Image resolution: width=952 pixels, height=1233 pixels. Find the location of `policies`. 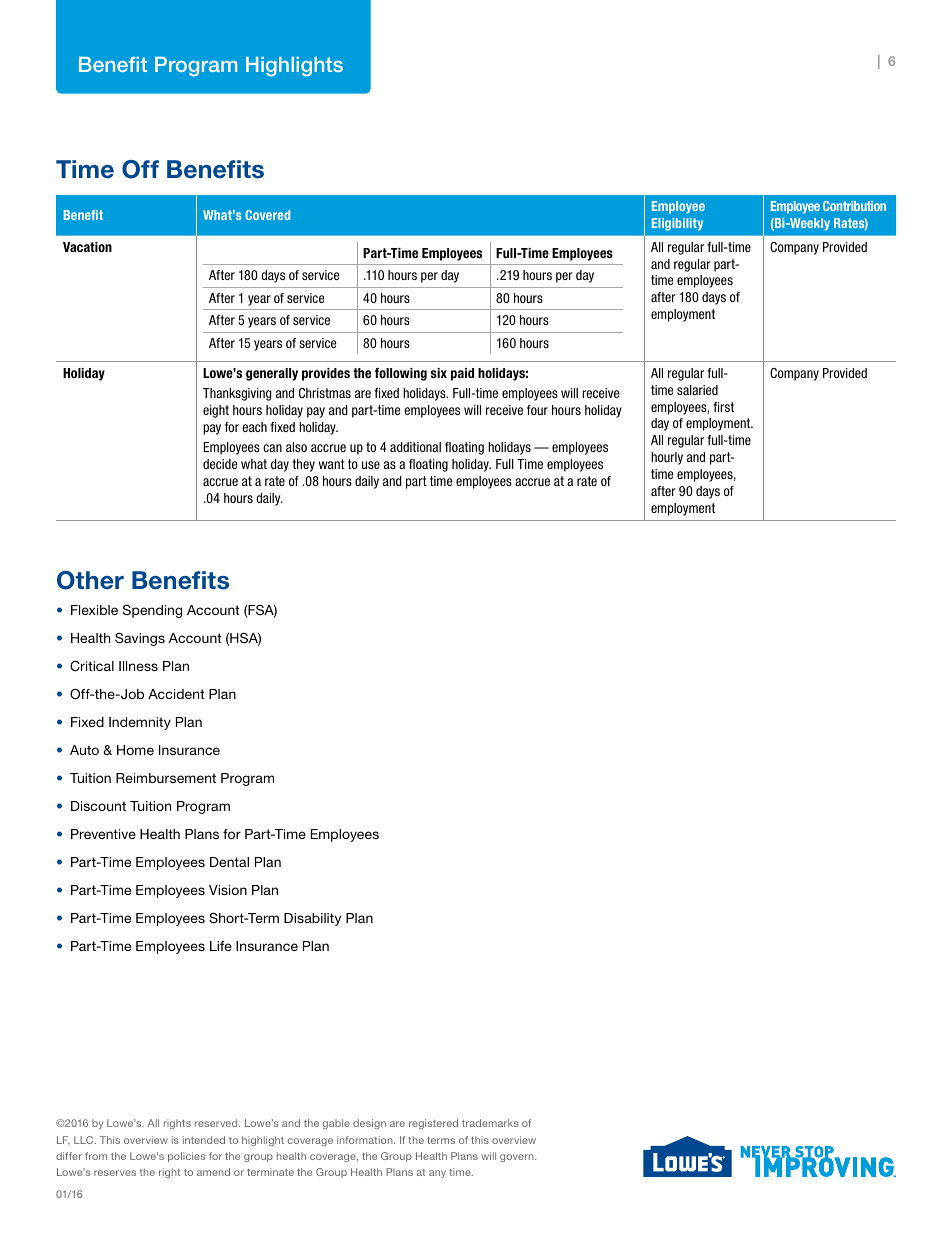

policies is located at coordinates (186, 1157).
